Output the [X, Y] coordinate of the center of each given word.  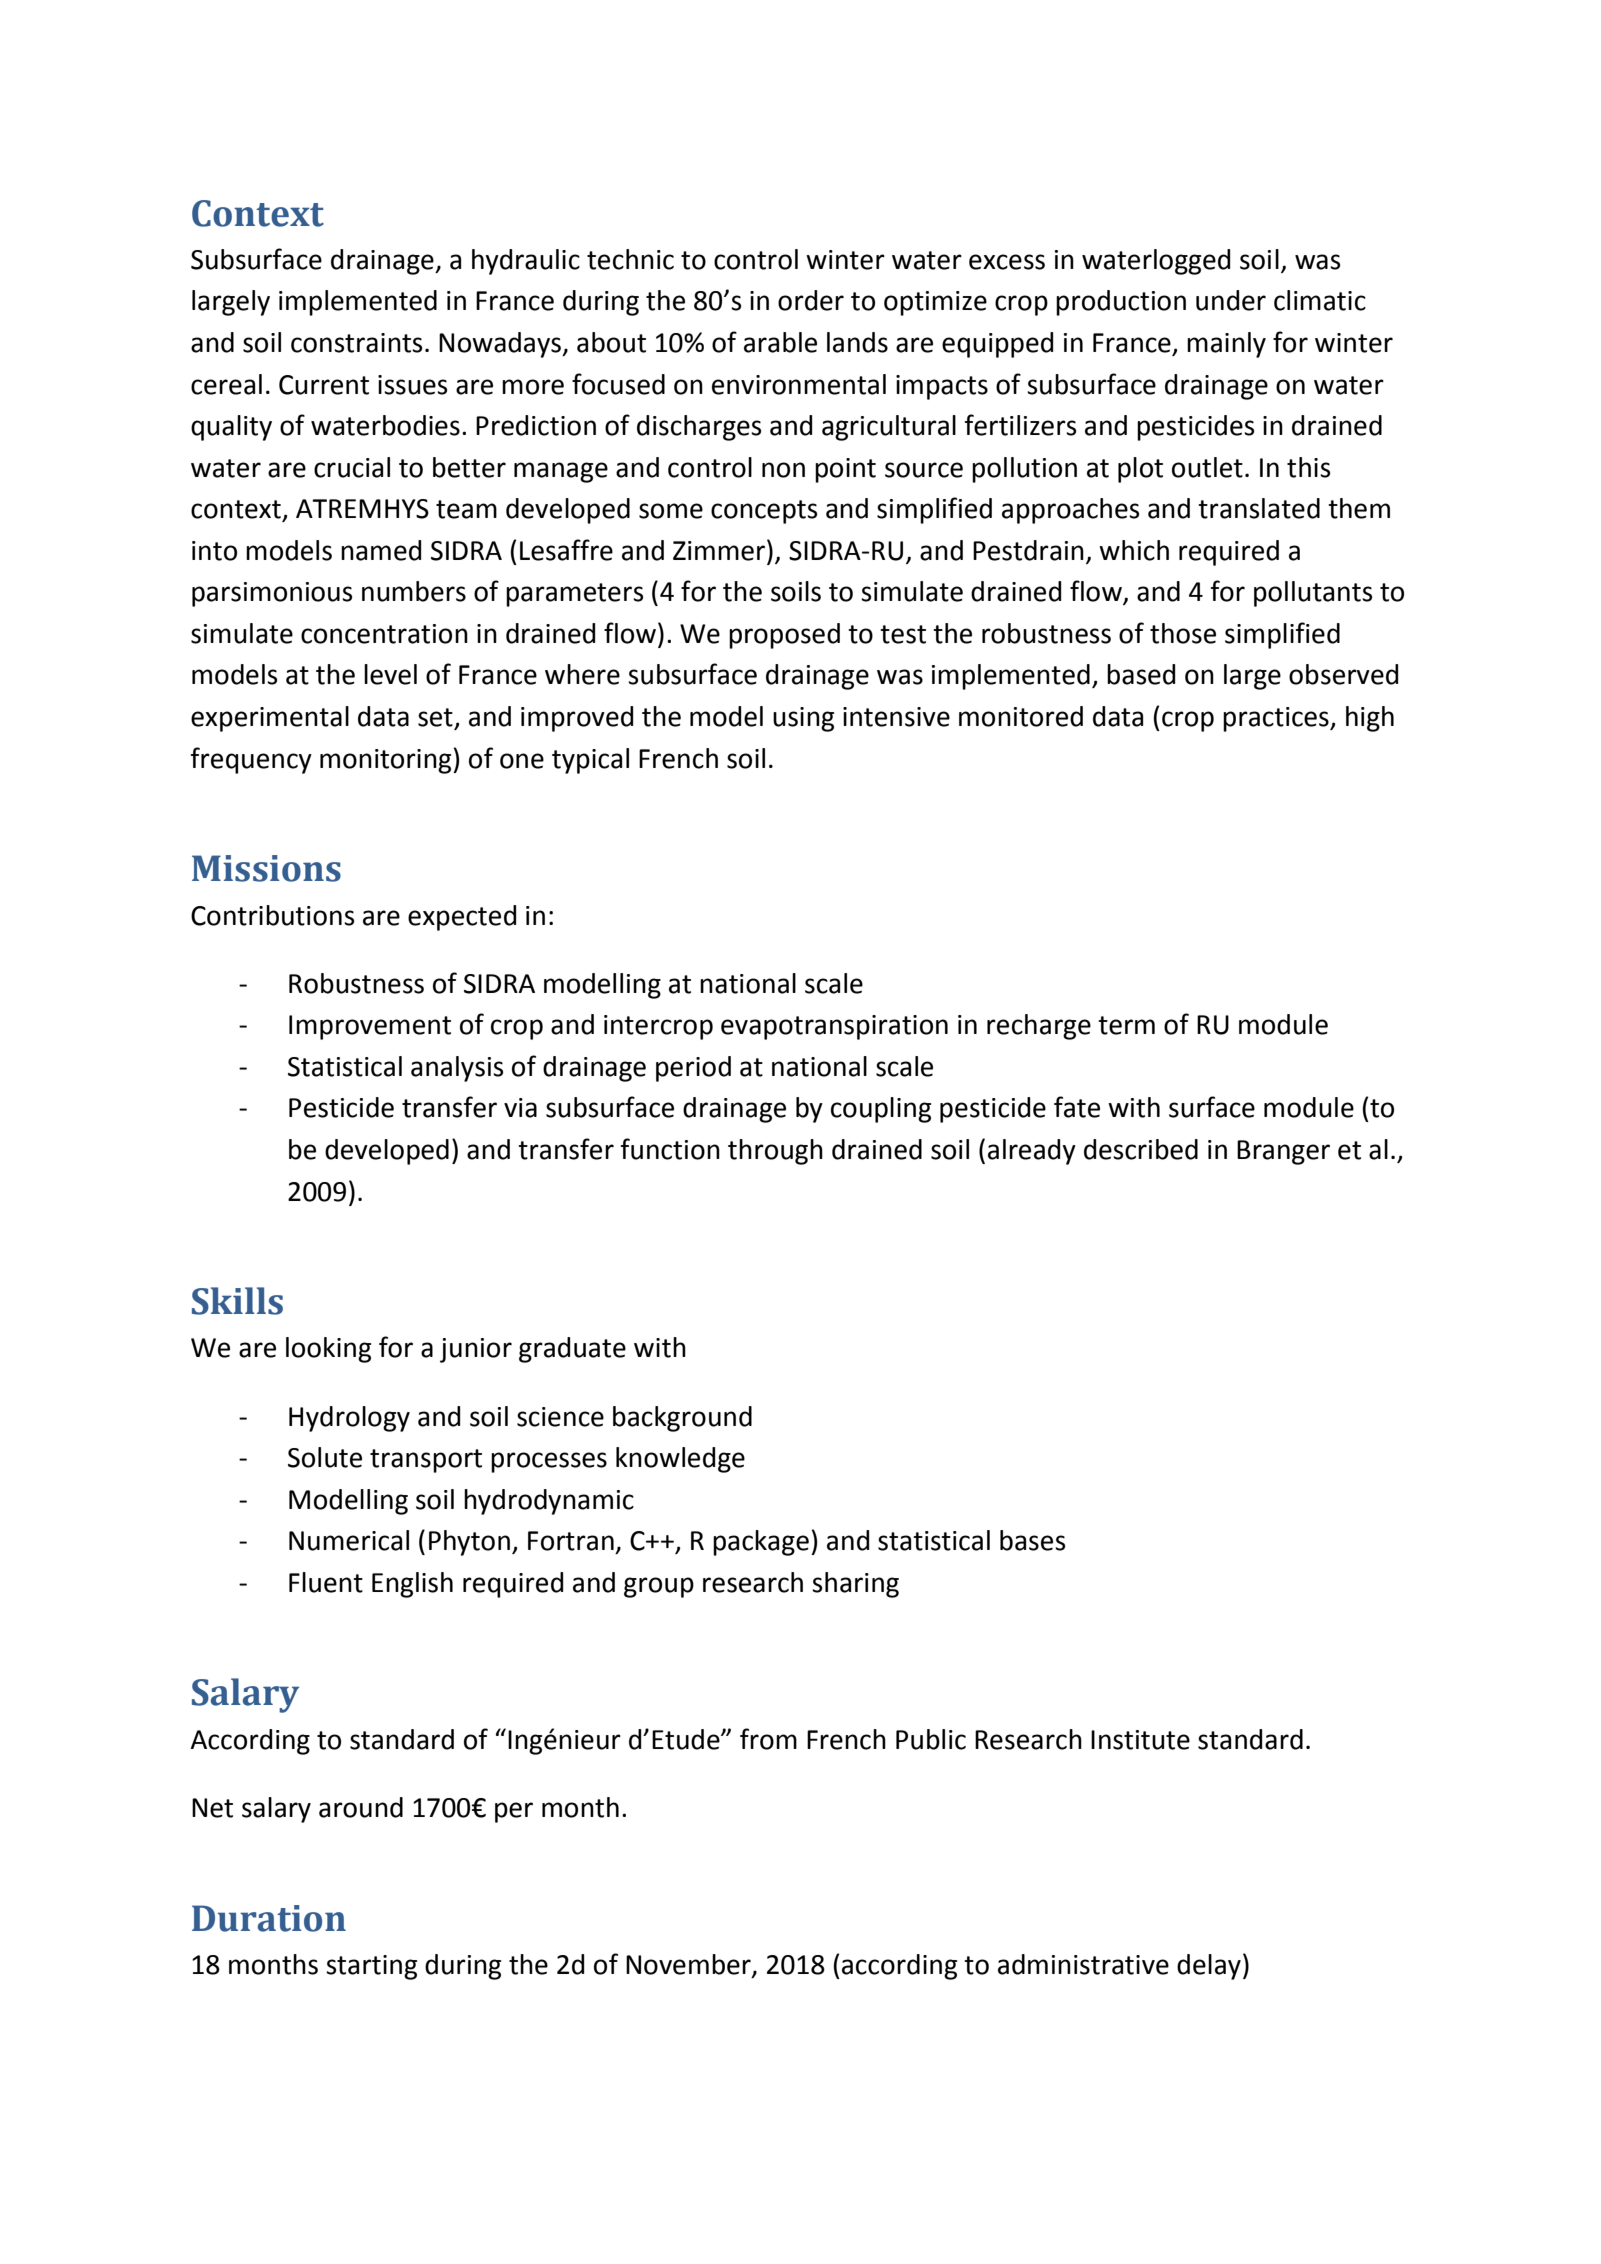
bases [1032, 1540]
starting [371, 1967]
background [682, 1419]
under [1231, 300]
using [803, 719]
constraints [356, 343]
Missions [266, 868]
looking [328, 1350]
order [811, 300]
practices [1277, 719]
